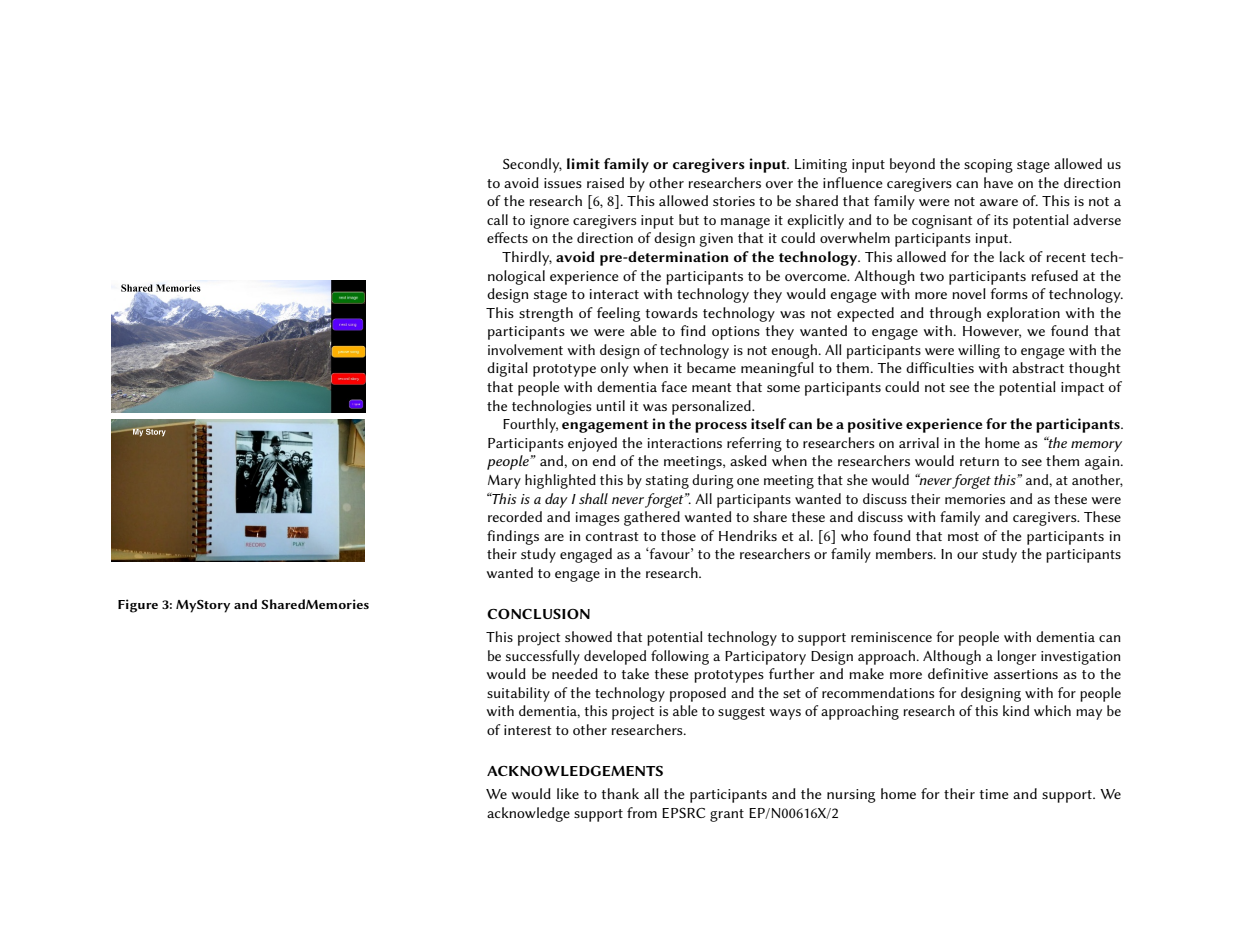  Describe the element at coordinates (593, 498) in the image. I see `shall` at that location.
